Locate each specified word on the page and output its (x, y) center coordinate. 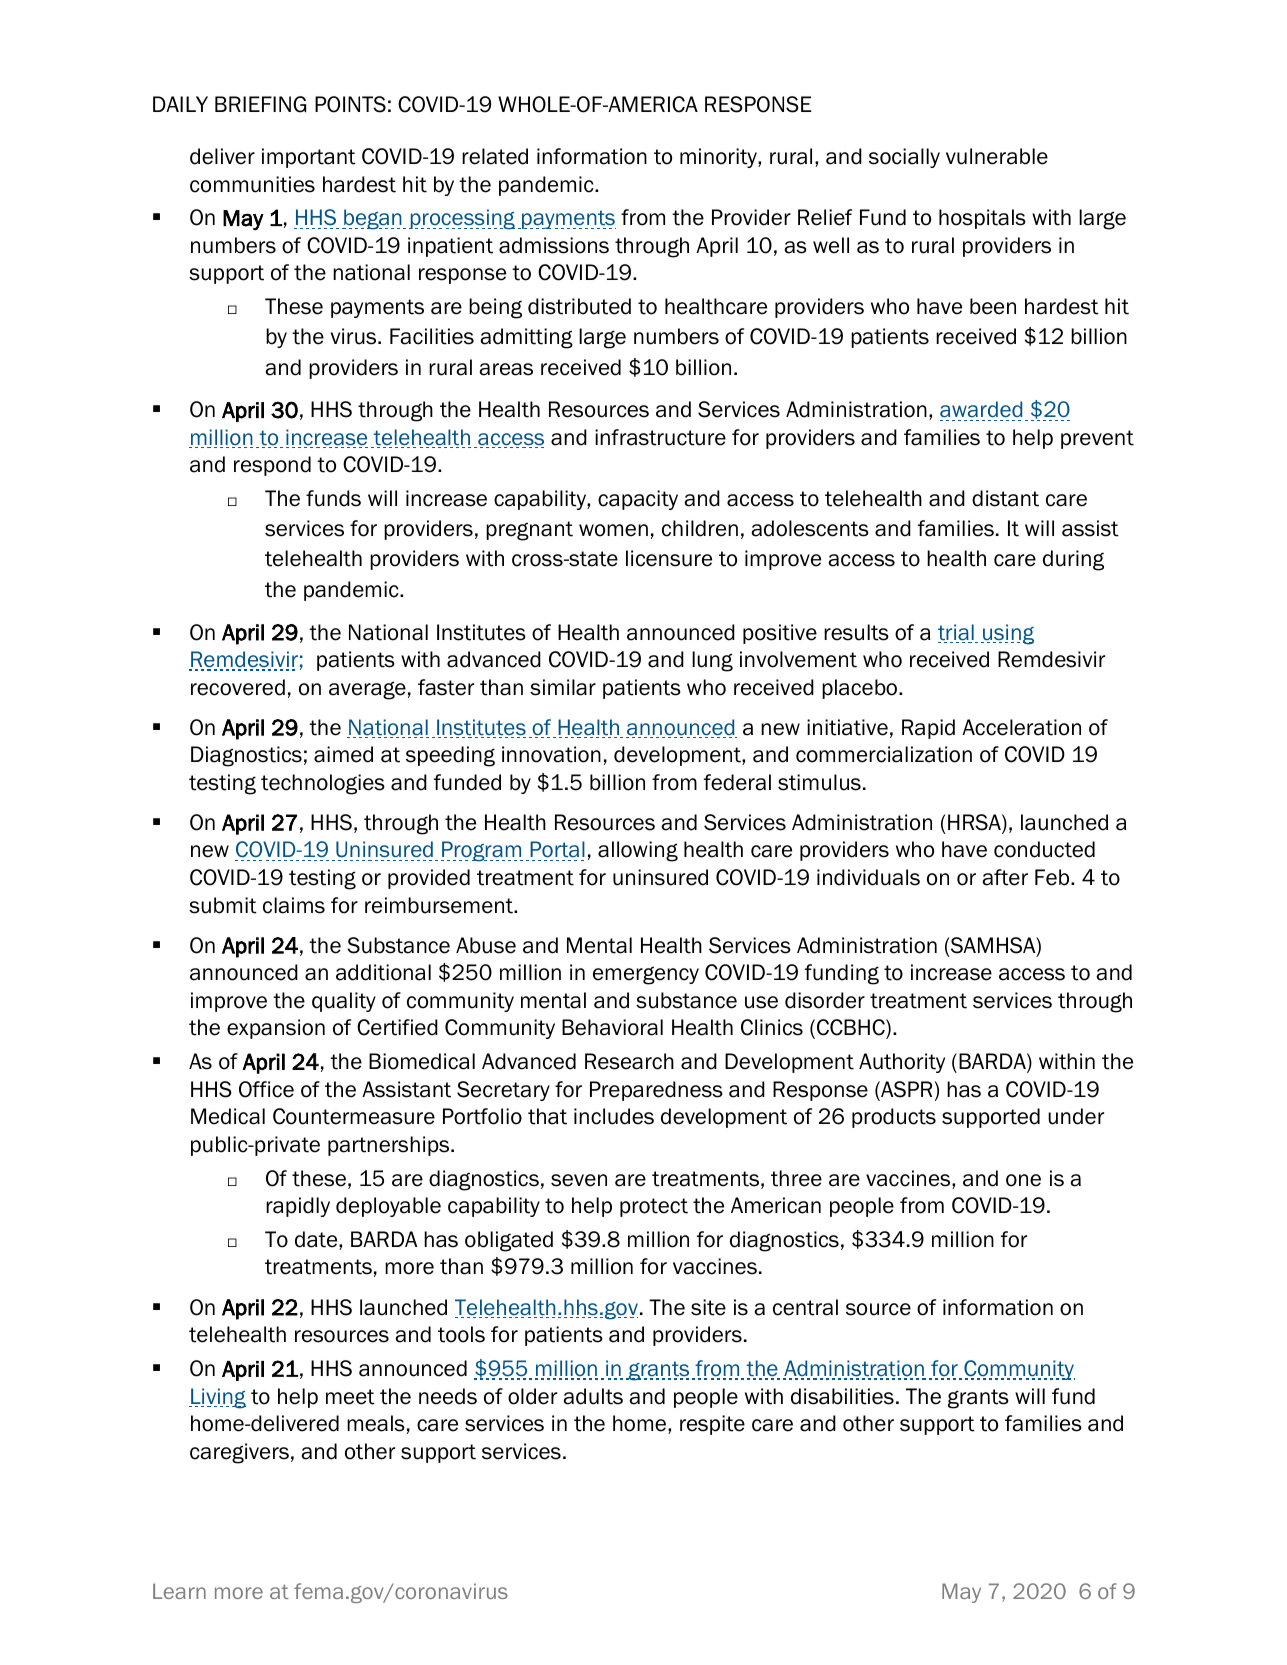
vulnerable (997, 156)
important (309, 158)
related (495, 156)
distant (1005, 498)
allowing (638, 851)
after (1005, 877)
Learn (179, 1591)
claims (294, 905)
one (1023, 1180)
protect (654, 1207)
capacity (638, 500)
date (317, 1240)
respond (272, 466)
